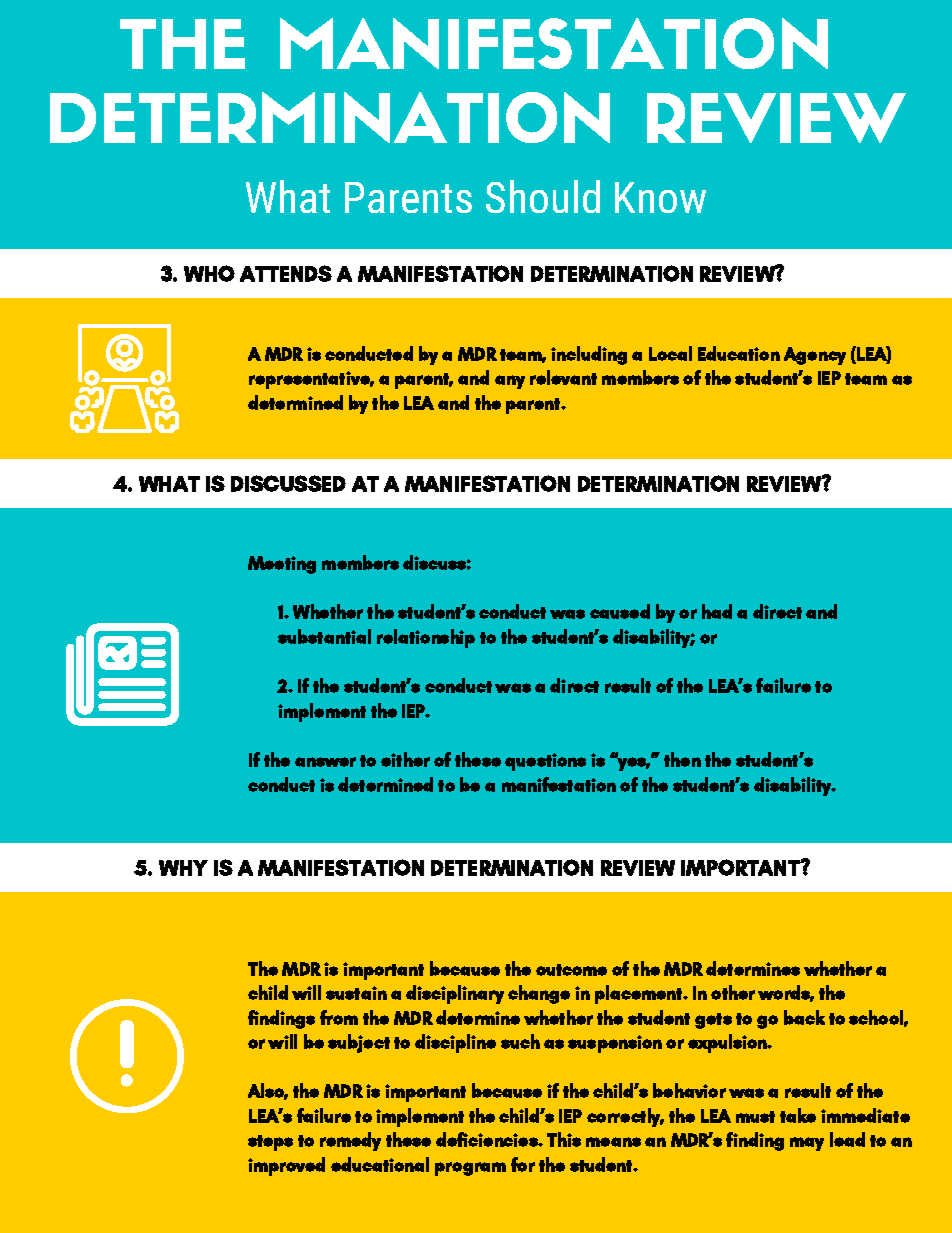 The height and width of the screenshot is (1233, 952). I want to click on Meeting, so click(282, 565).
